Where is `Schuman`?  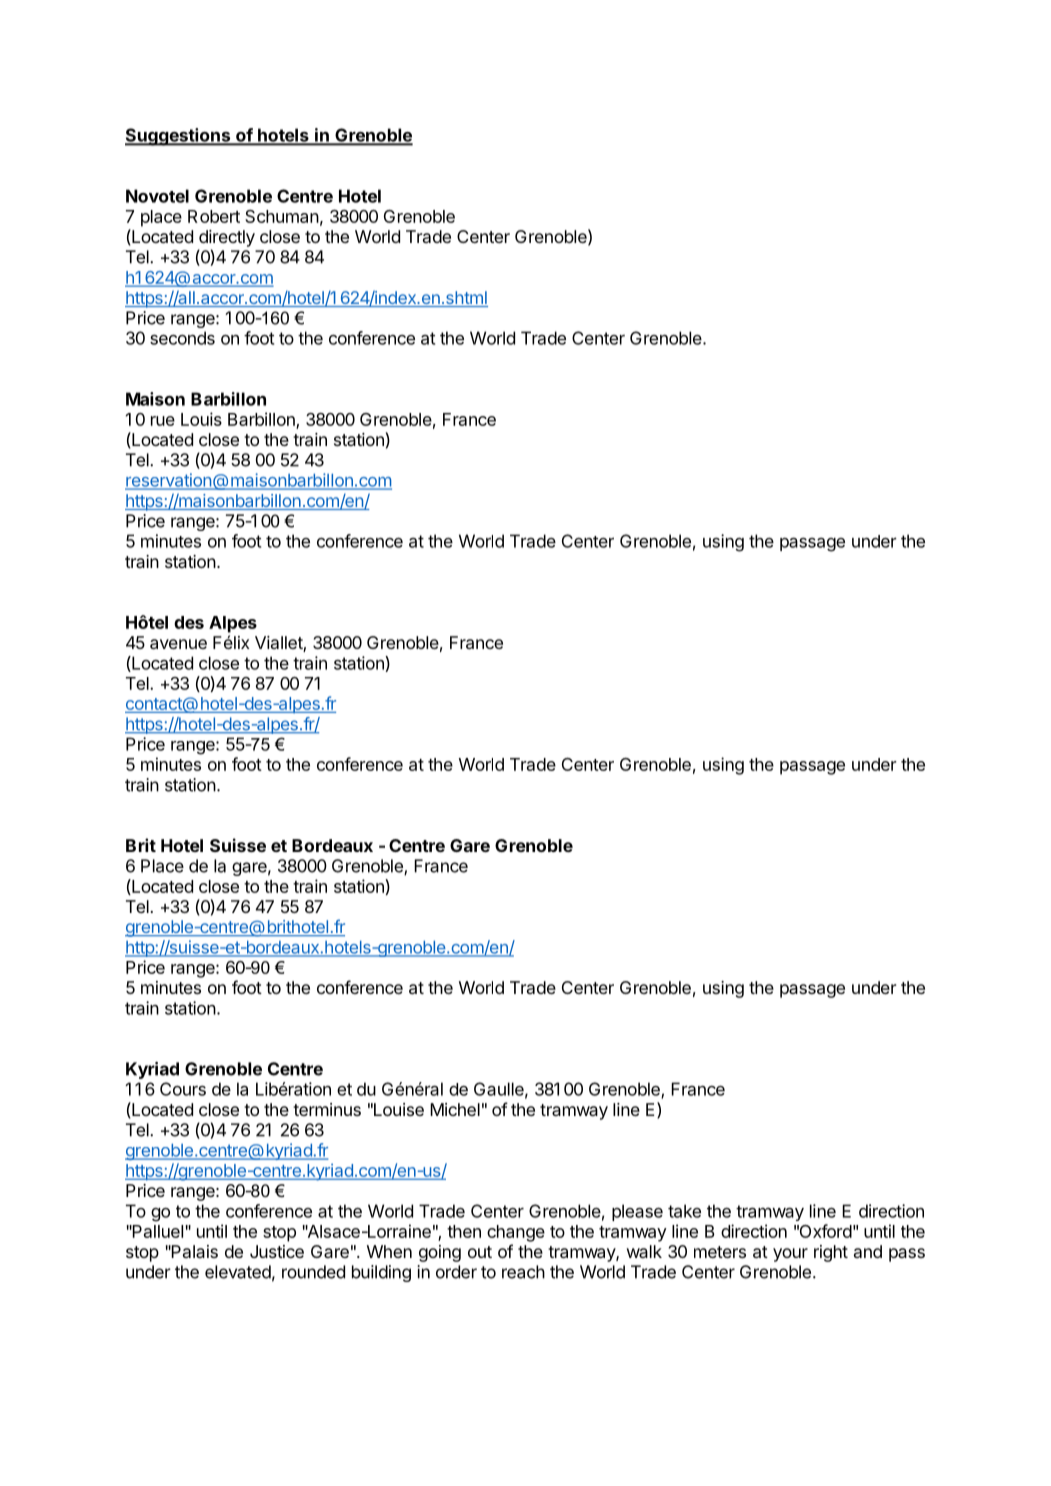
Schuman is located at coordinates (282, 216).
